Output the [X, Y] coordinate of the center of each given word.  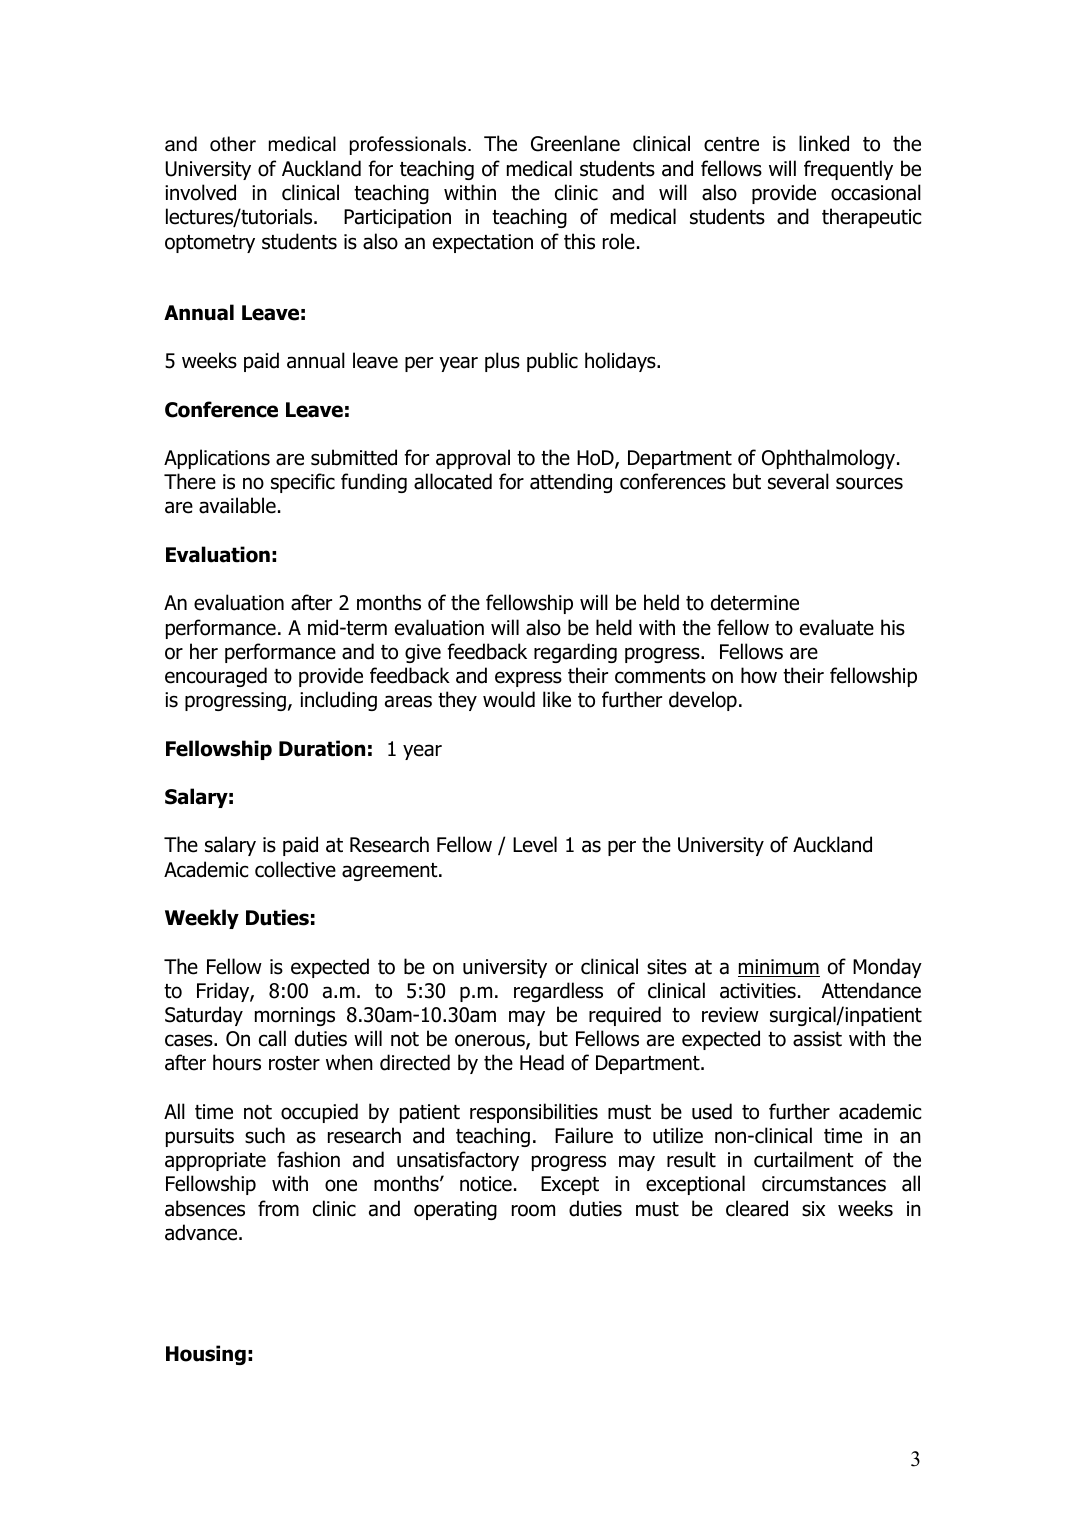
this [579, 241]
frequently [848, 170]
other [233, 144]
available [237, 505]
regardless [558, 992]
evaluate [837, 627]
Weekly [202, 919]
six [813, 1209]
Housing [206, 1355]
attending [571, 483]
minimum [779, 968]
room [533, 1210]
